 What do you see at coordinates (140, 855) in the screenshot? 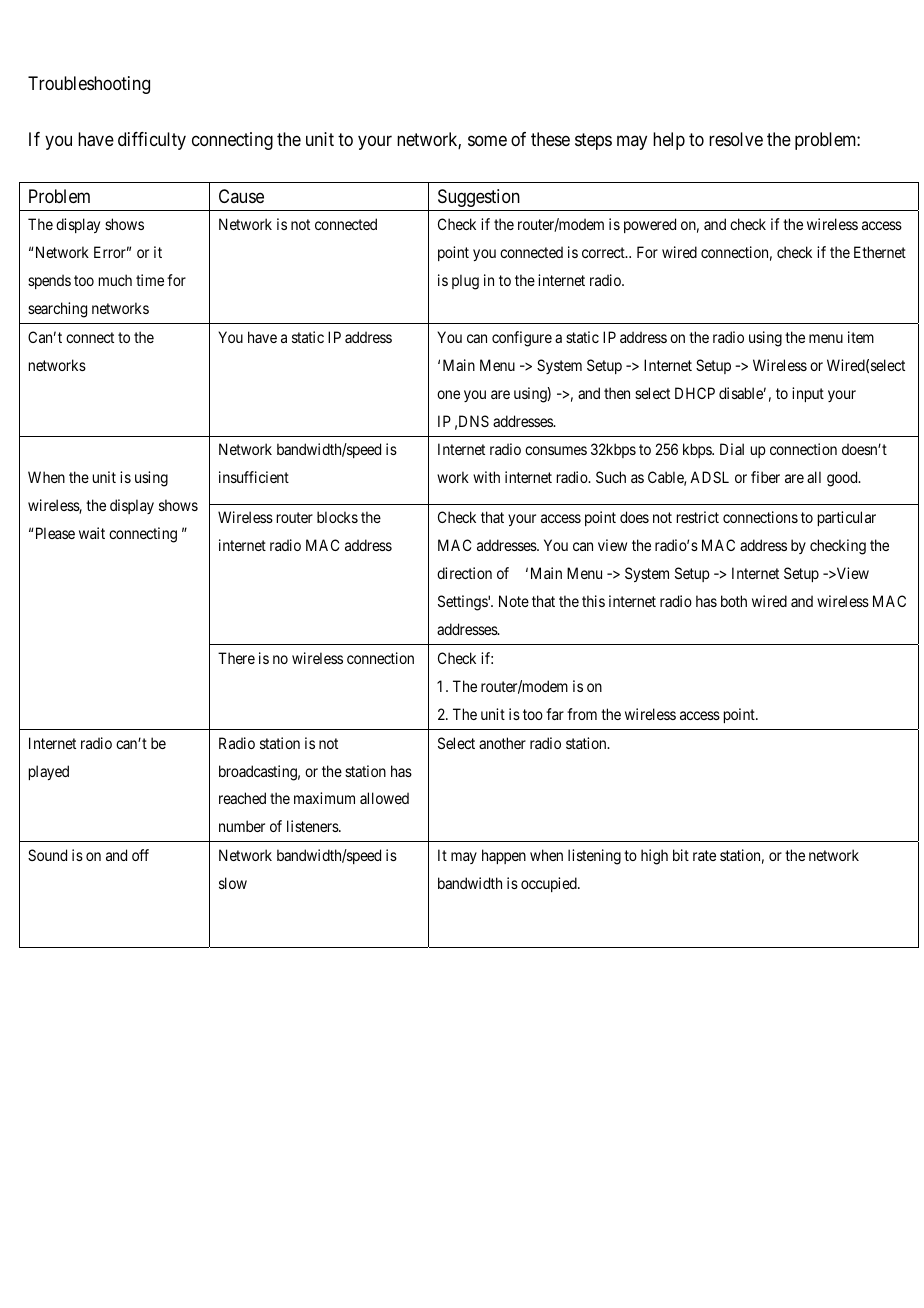
I see `off` at bounding box center [140, 855].
